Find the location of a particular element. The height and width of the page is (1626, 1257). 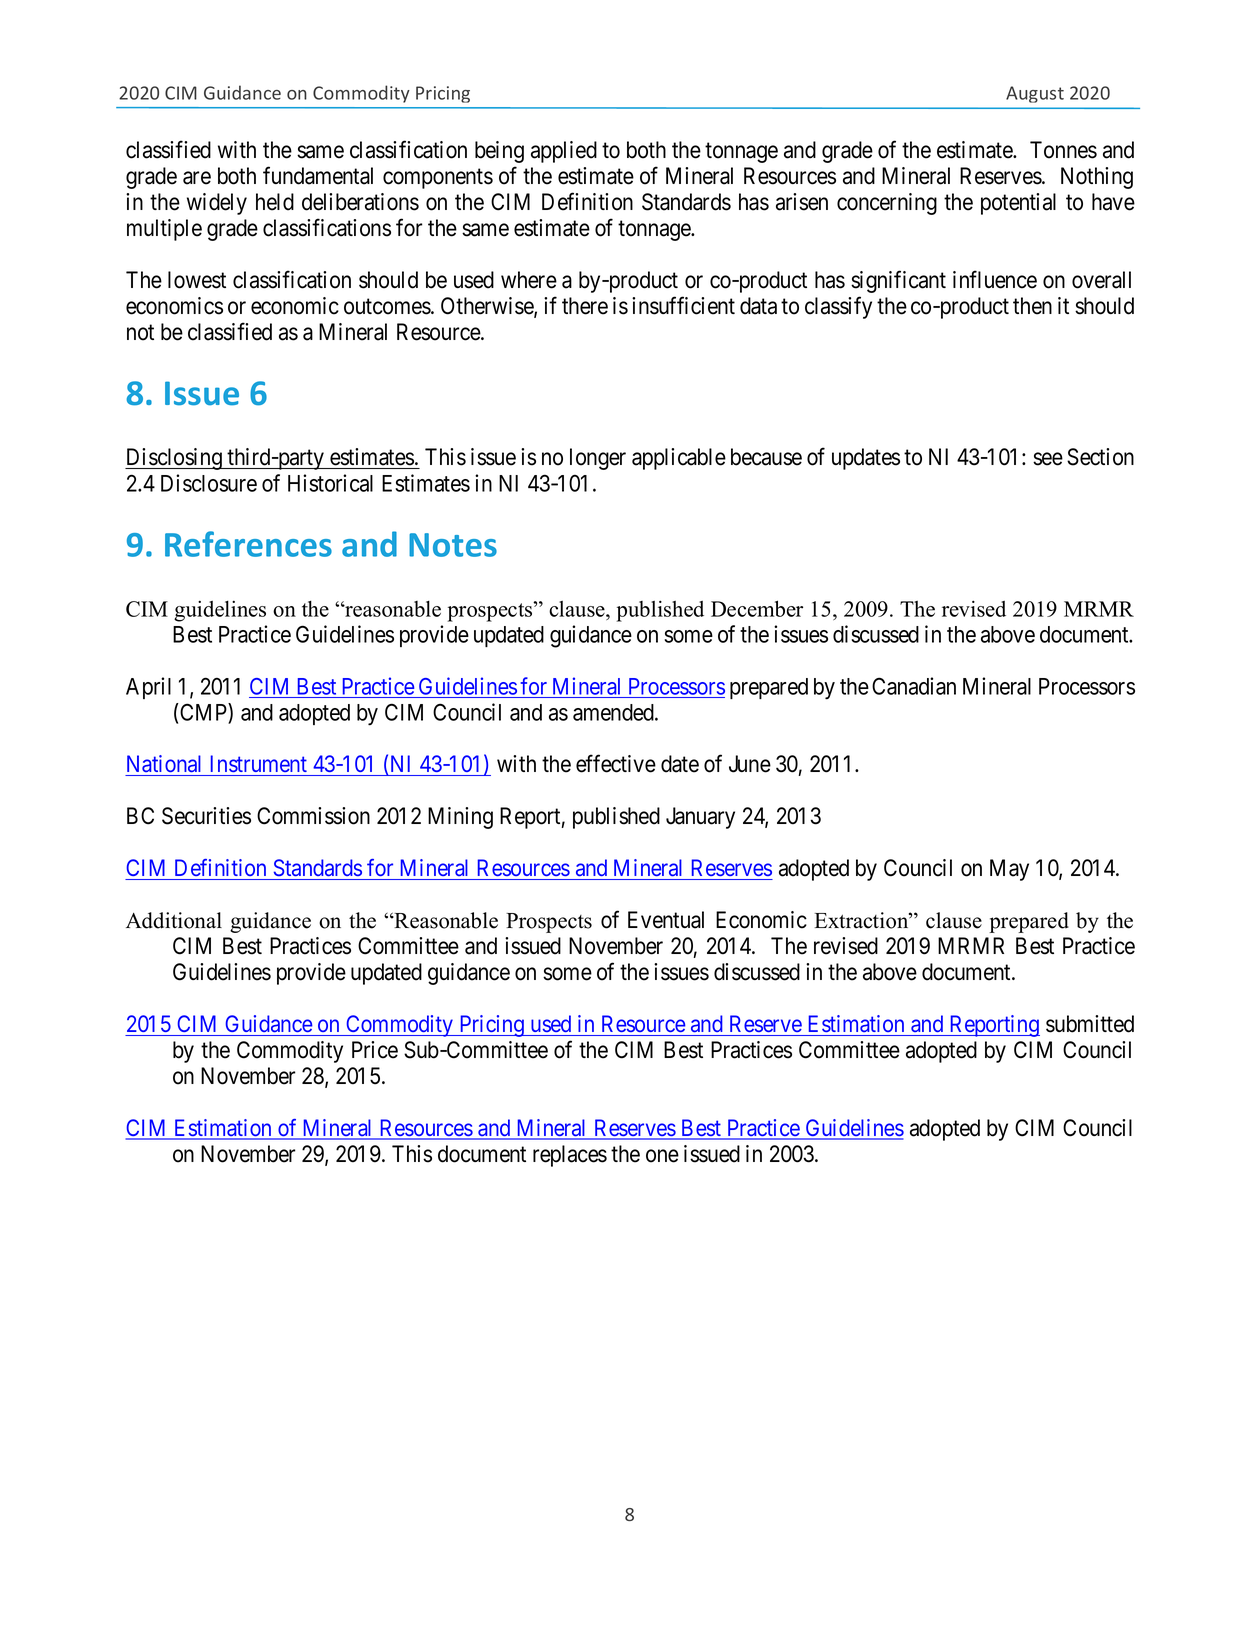

applied is located at coordinates (564, 152).
